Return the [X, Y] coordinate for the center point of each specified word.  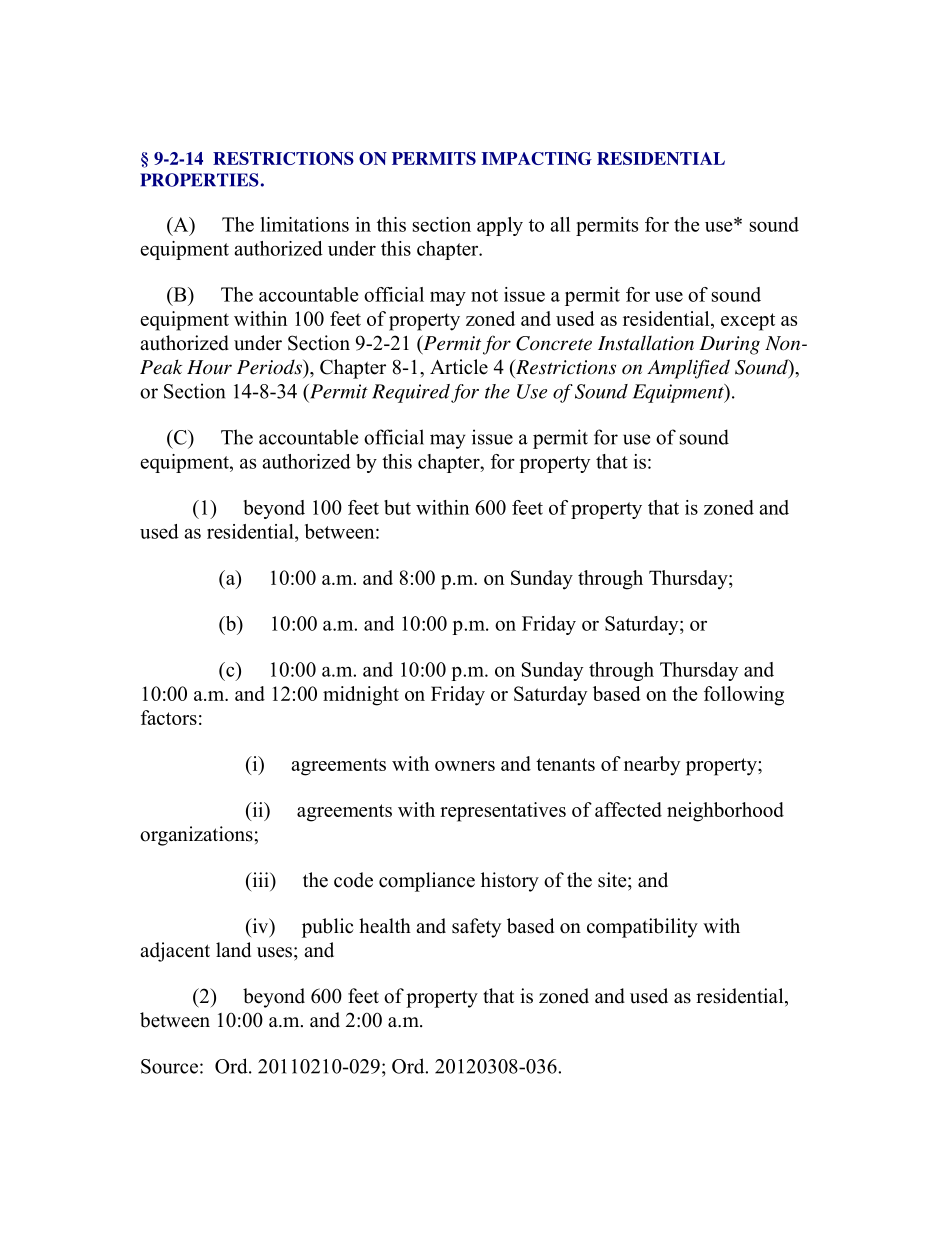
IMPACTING [537, 158]
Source [169, 1066]
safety [476, 928]
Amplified [688, 369]
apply [500, 226]
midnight [361, 696]
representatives [503, 812]
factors [169, 717]
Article [459, 367]
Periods [270, 367]
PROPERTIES [199, 180]
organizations [197, 836]
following [744, 696]
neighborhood [725, 812]
